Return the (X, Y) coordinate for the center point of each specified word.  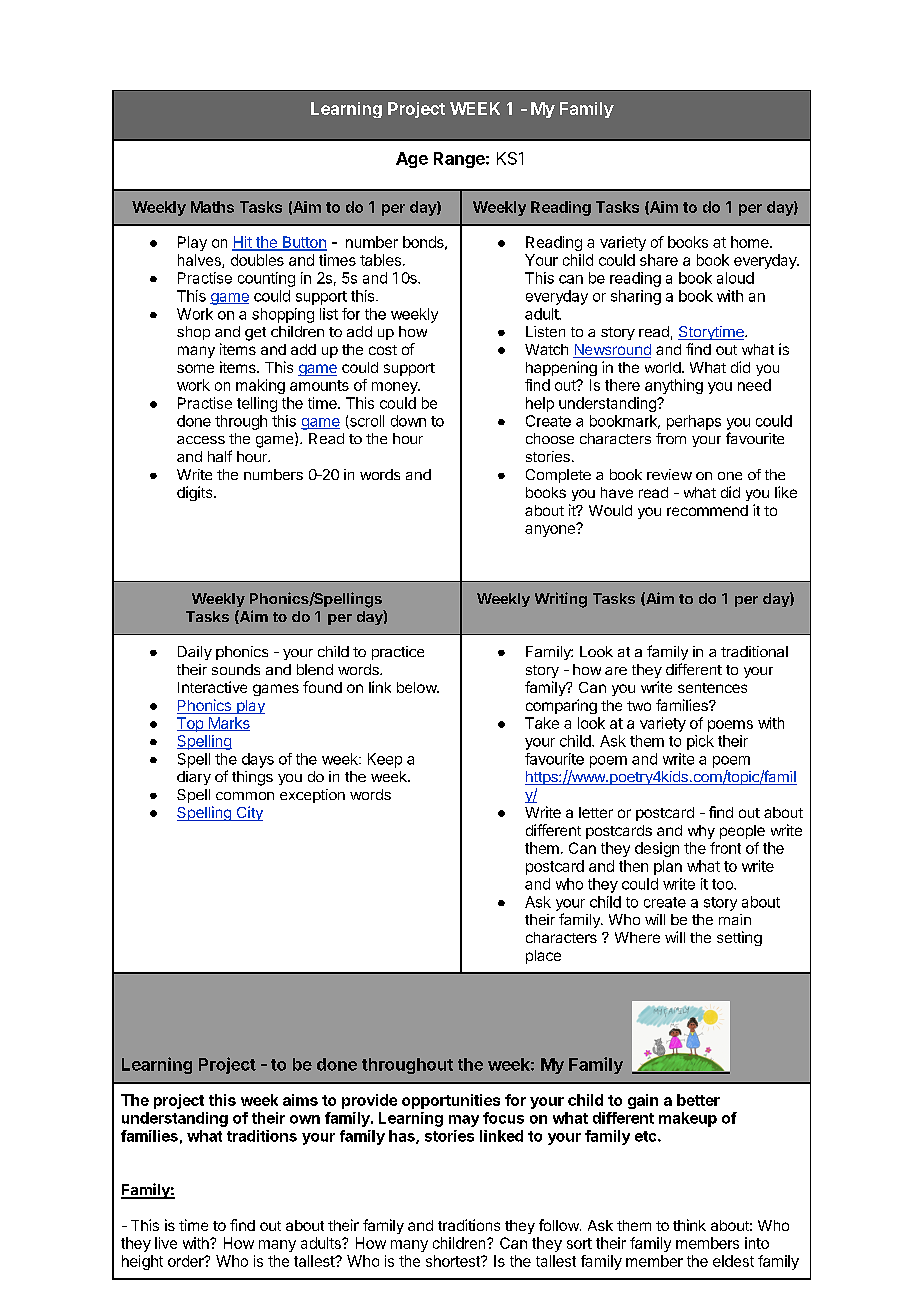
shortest (454, 1261)
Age (412, 160)
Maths (212, 207)
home (751, 242)
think (689, 1225)
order (187, 1261)
